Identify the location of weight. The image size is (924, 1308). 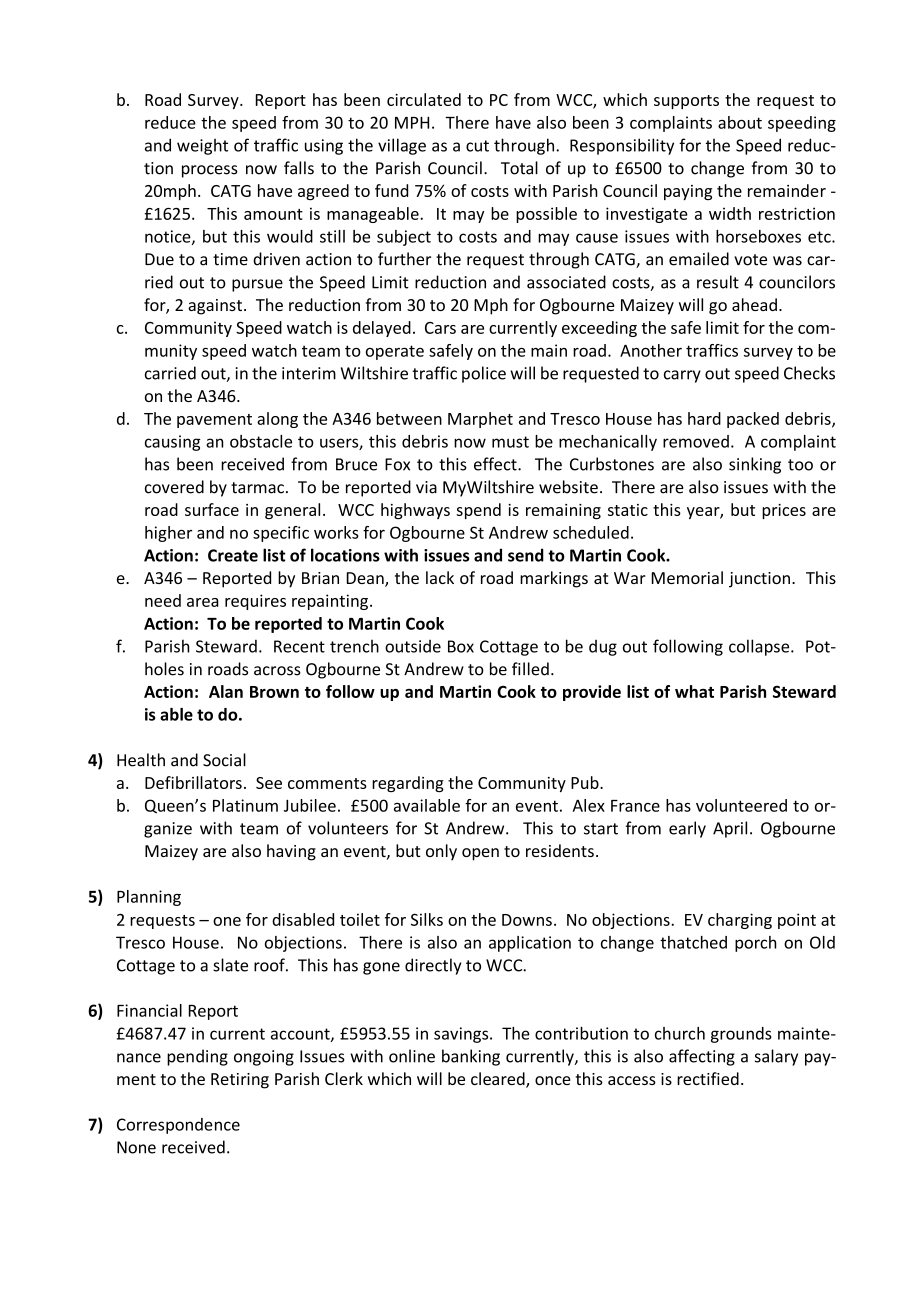
(202, 146).
